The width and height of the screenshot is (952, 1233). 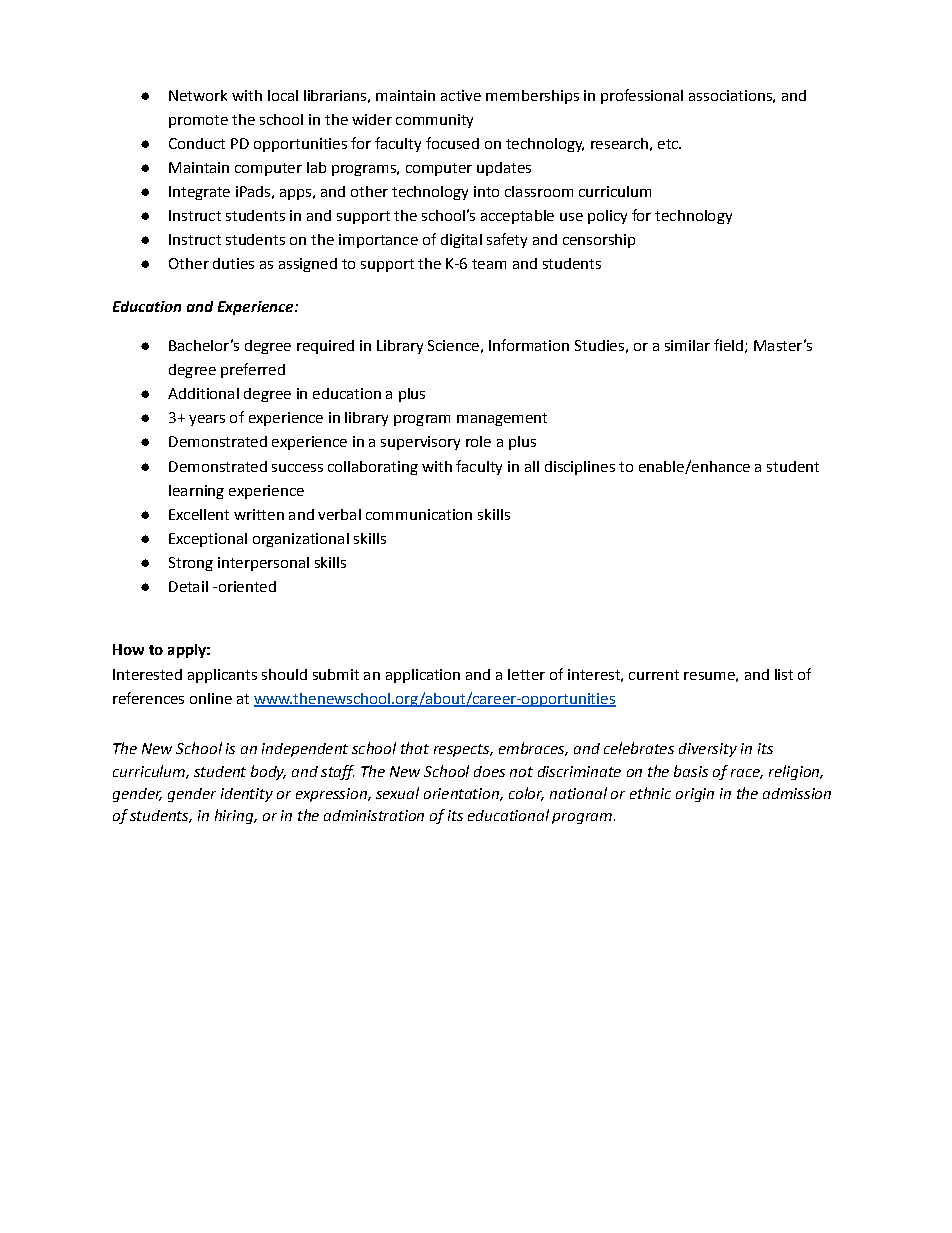 I want to click on team, so click(x=489, y=264).
